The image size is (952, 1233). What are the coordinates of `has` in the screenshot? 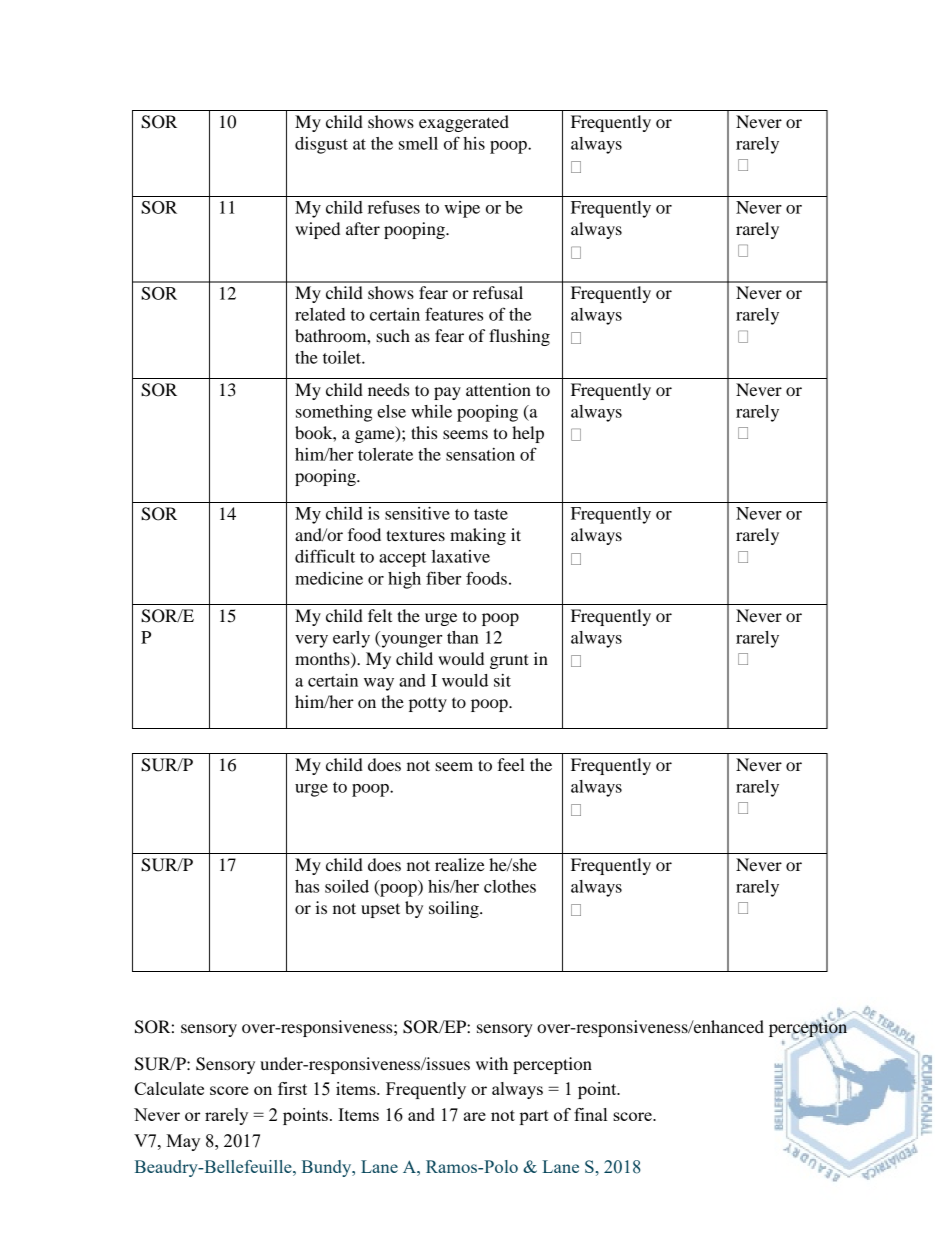 It's located at (307, 886).
